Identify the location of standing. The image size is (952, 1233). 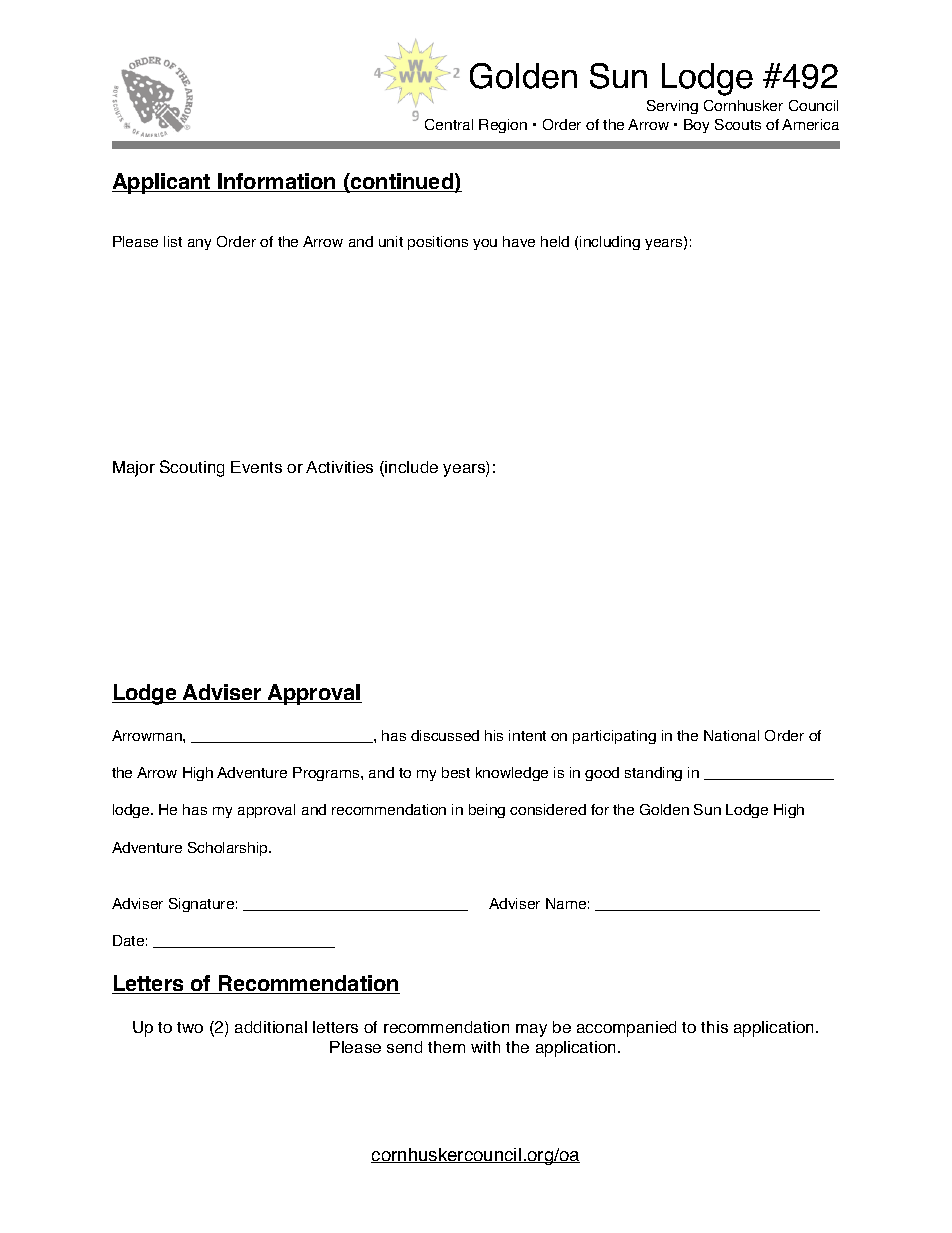
(653, 774).
